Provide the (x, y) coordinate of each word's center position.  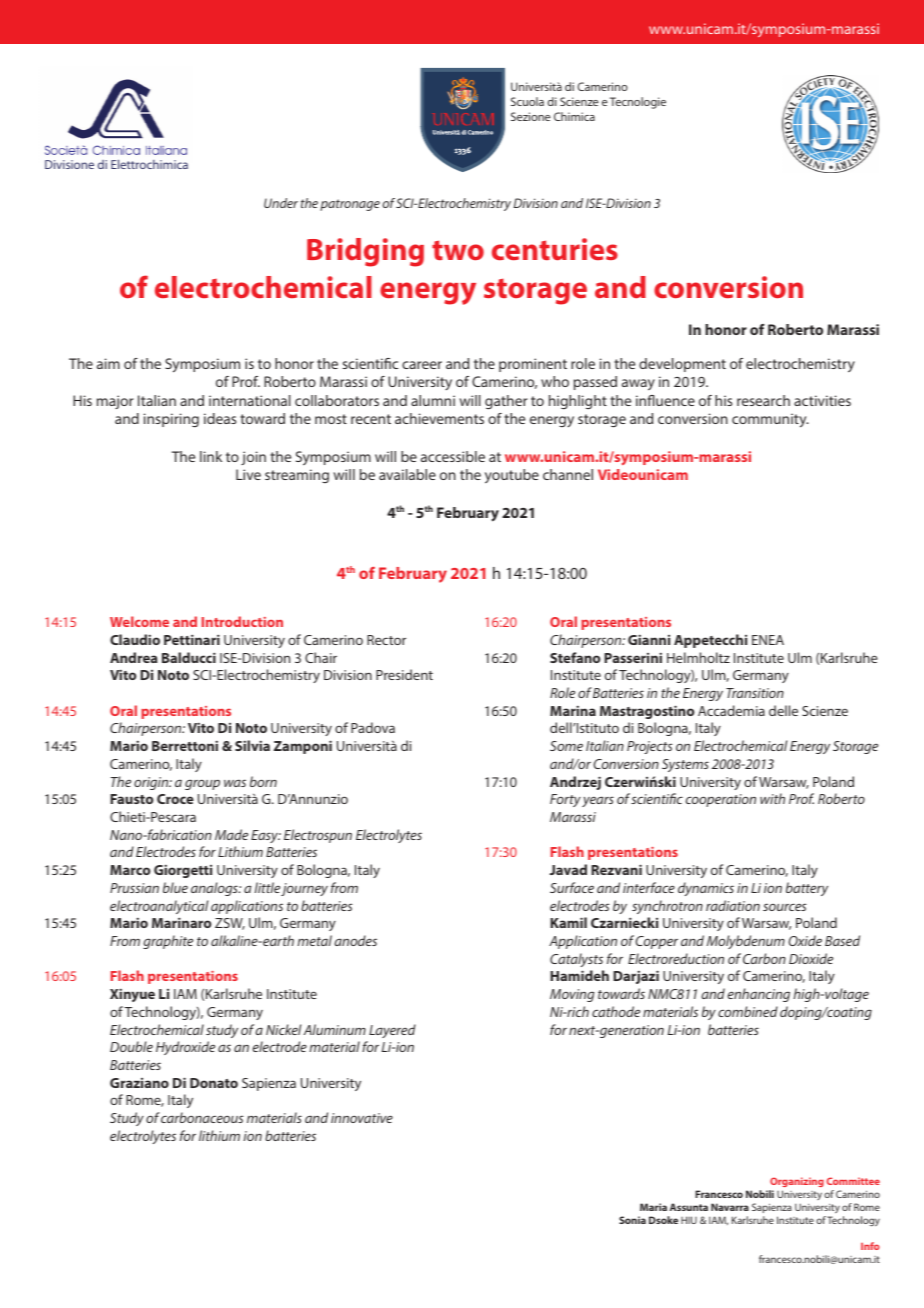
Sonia (632, 1220)
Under (281, 203)
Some (566, 746)
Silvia (252, 745)
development (682, 365)
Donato (214, 1083)
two (458, 250)
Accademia (731, 710)
